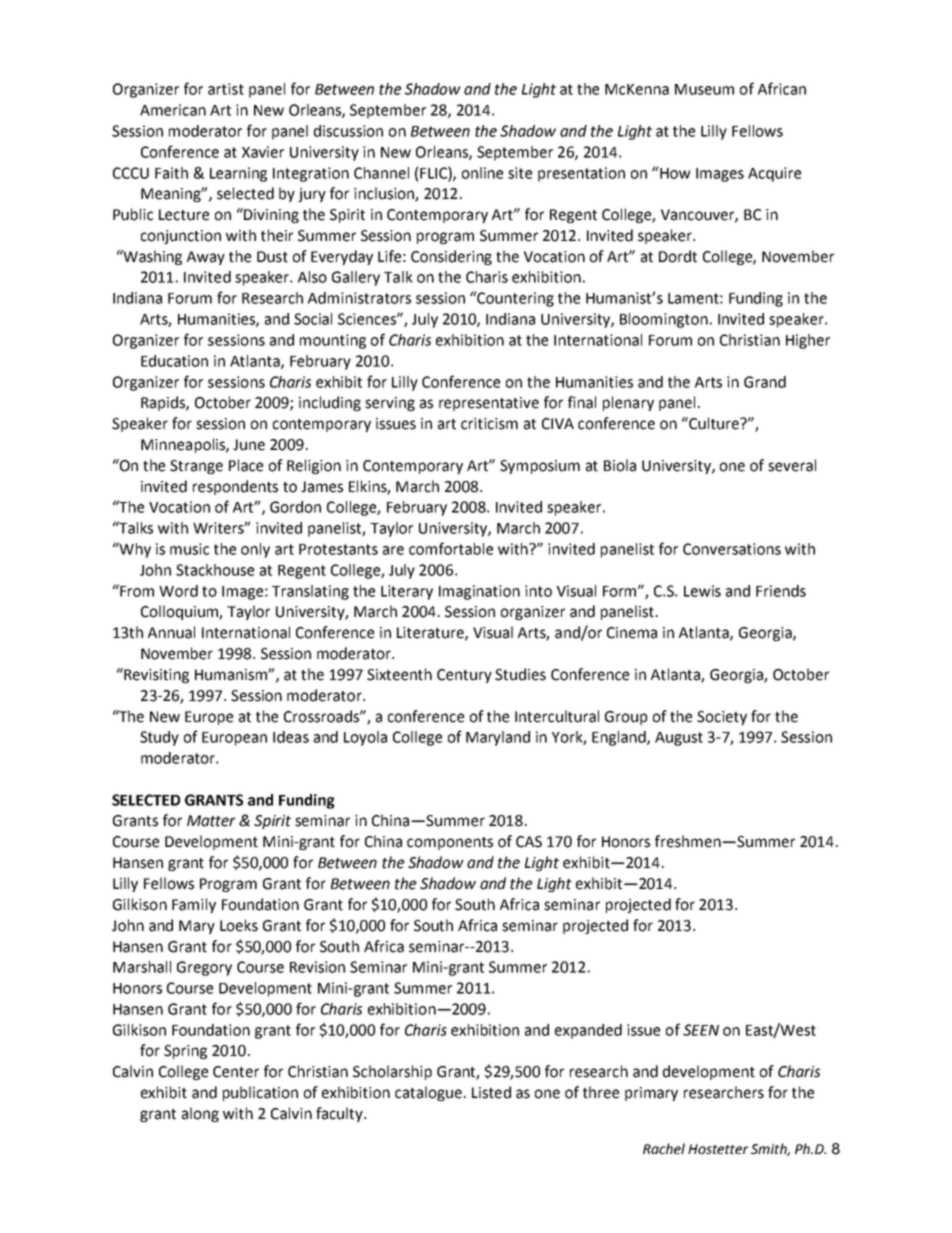 The width and height of the screenshot is (952, 1233). Describe the element at coordinates (765, 382) in the screenshot. I see `Grand` at that location.
